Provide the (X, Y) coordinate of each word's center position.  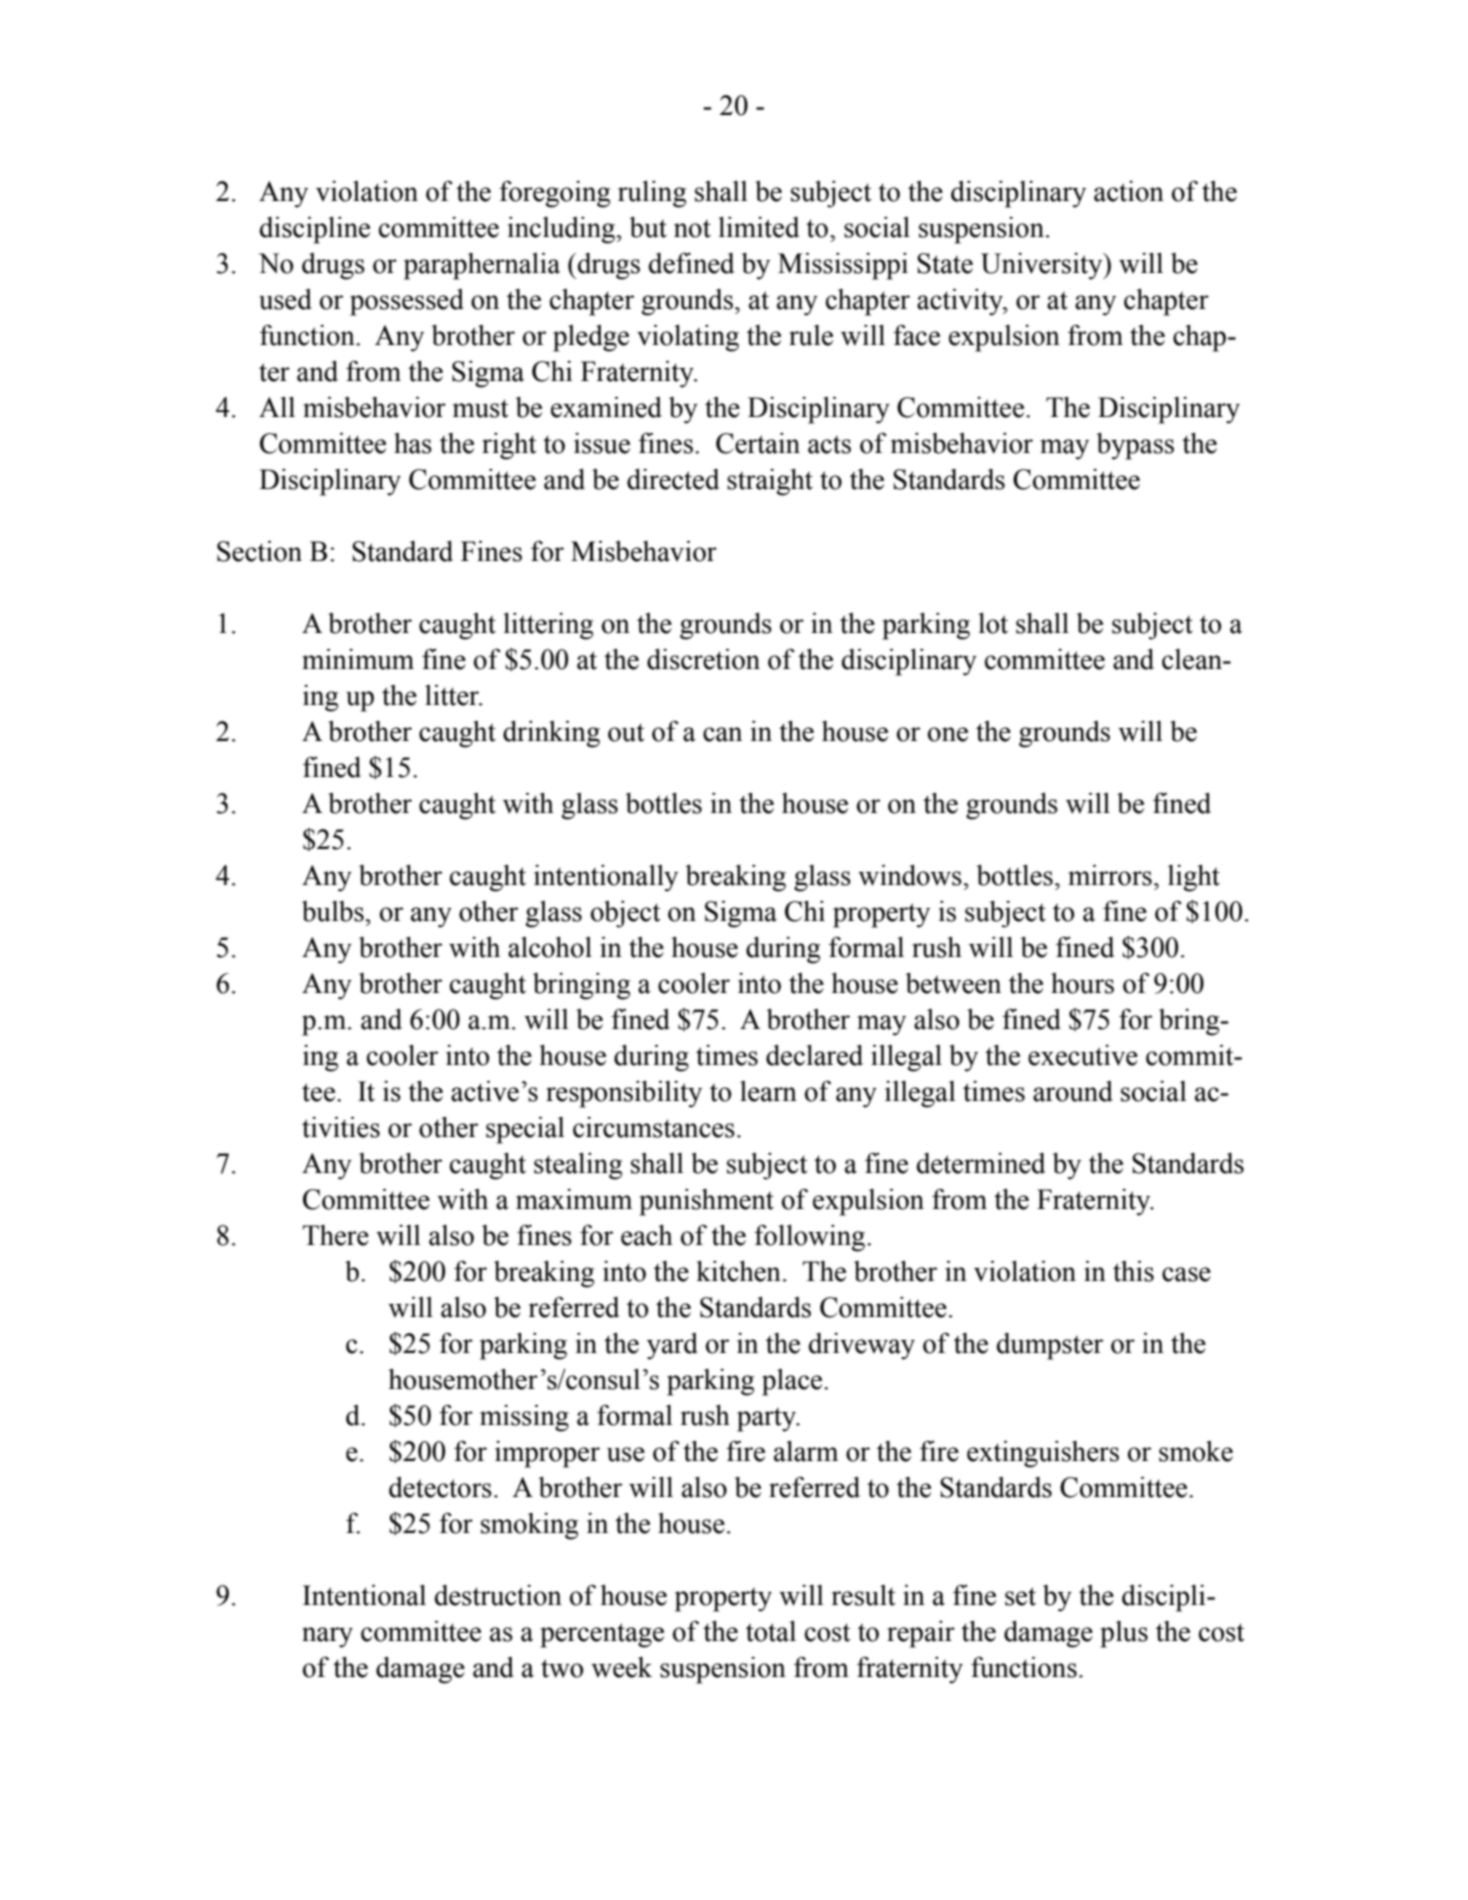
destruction (498, 1595)
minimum (358, 659)
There (336, 1235)
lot (993, 623)
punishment (706, 1202)
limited (758, 227)
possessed (407, 302)
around (1073, 1091)
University (1043, 266)
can (722, 734)
